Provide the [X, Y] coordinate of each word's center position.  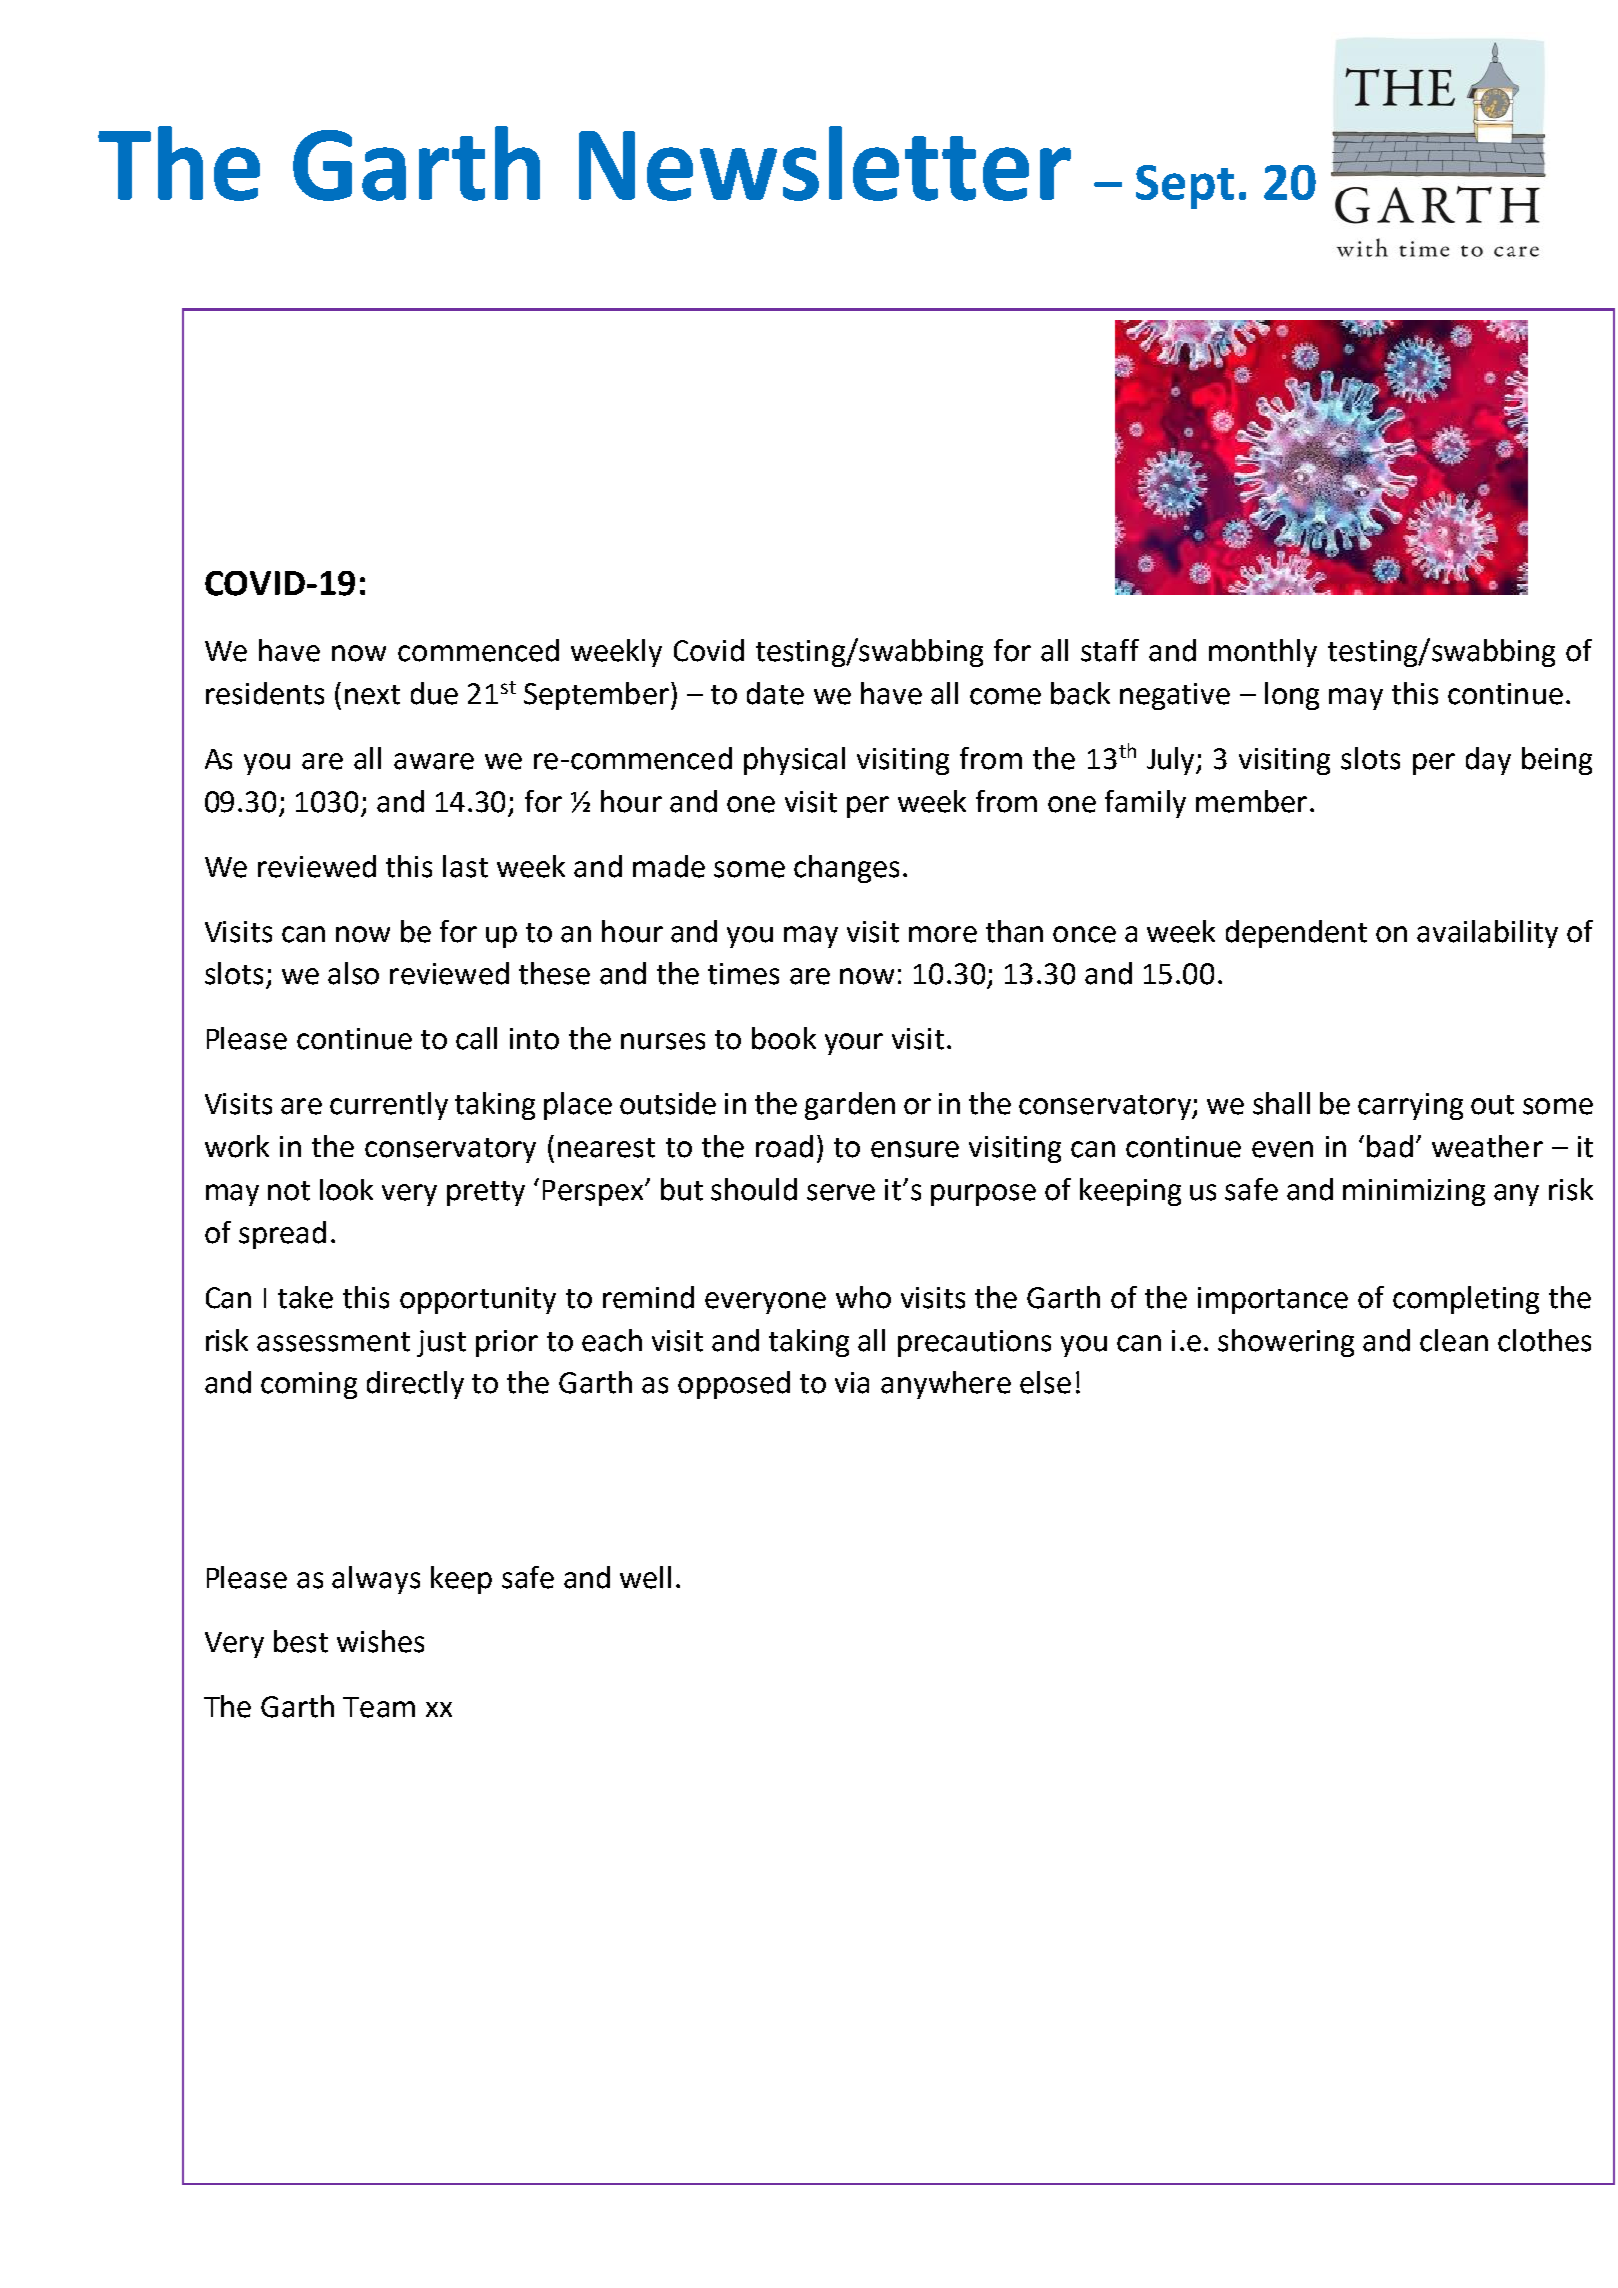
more [943, 934]
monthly [1263, 653]
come [1005, 696]
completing [1466, 1300]
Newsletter [825, 163]
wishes [380, 1641]
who [863, 1297]
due [434, 693]
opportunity [478, 1300]
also [353, 973]
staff [1110, 650]
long [1292, 696]
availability [1487, 934]
